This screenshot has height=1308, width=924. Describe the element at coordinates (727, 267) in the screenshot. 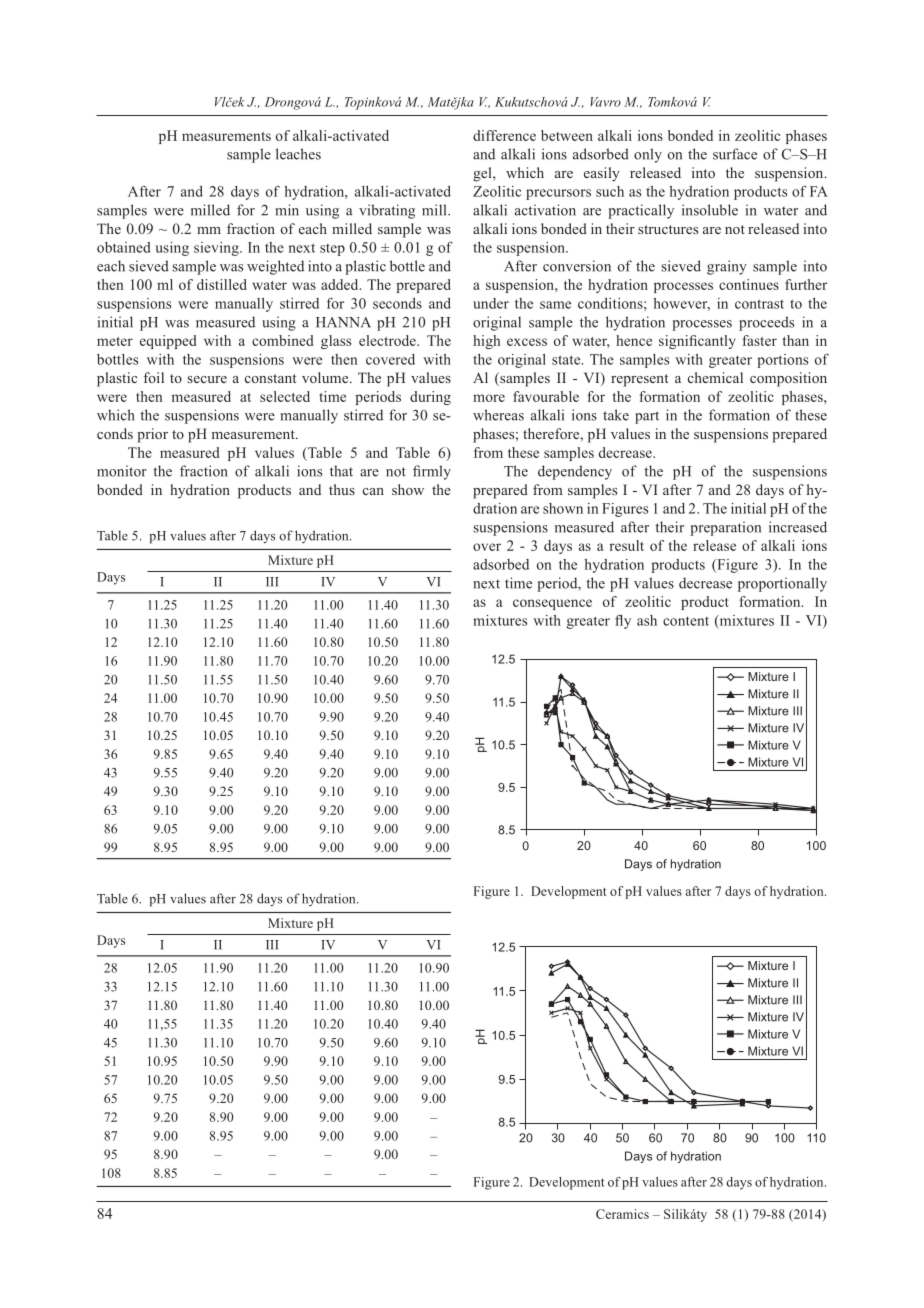

I see `grainy` at that location.
